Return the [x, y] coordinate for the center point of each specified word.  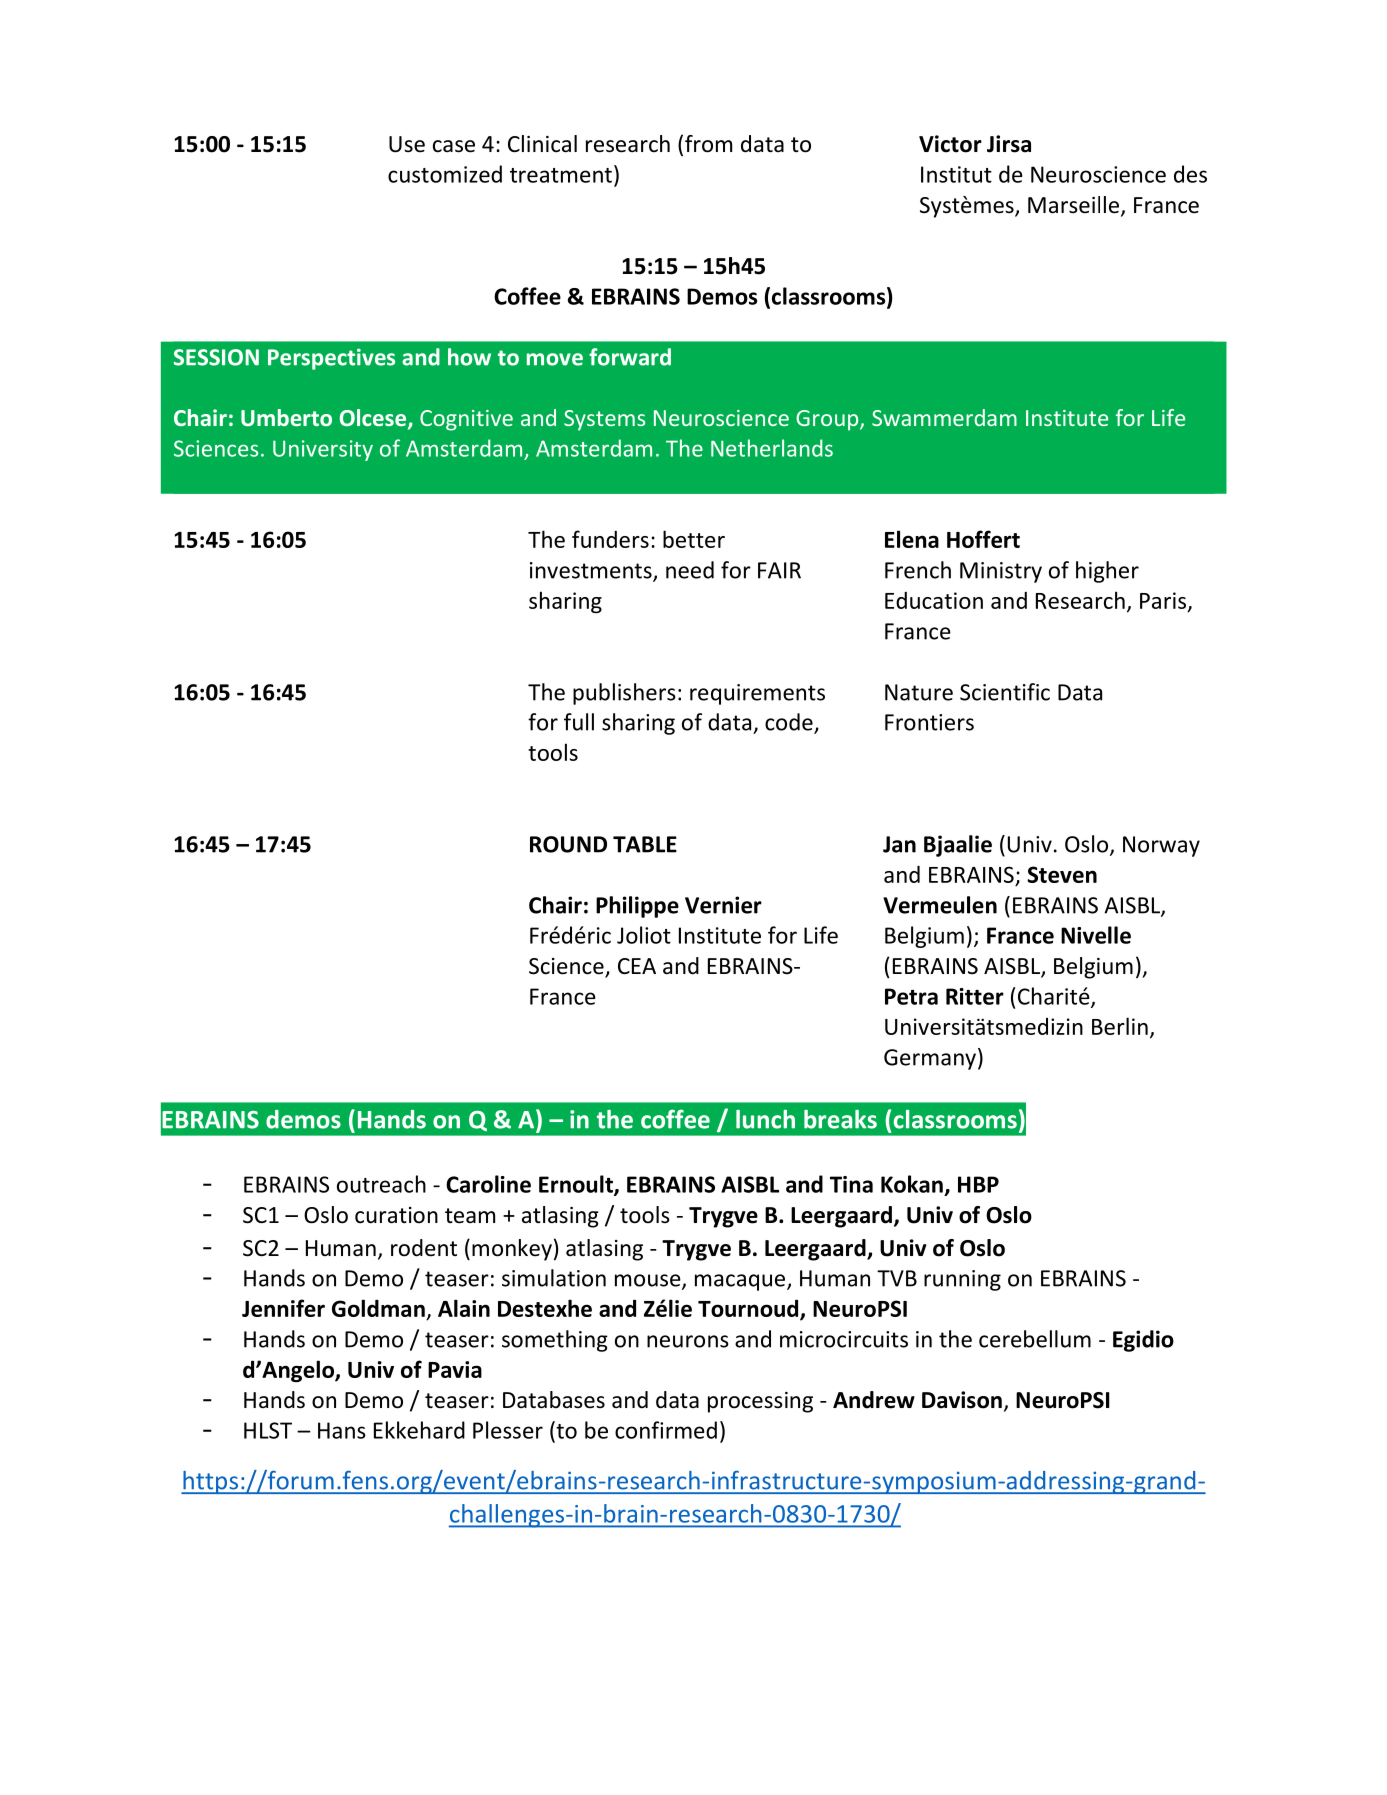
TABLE [645, 844]
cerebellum [1035, 1339]
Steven [1062, 874]
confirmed [666, 1430]
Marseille [1075, 206]
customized [445, 174]
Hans [342, 1430]
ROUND [568, 844]
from [708, 144]
